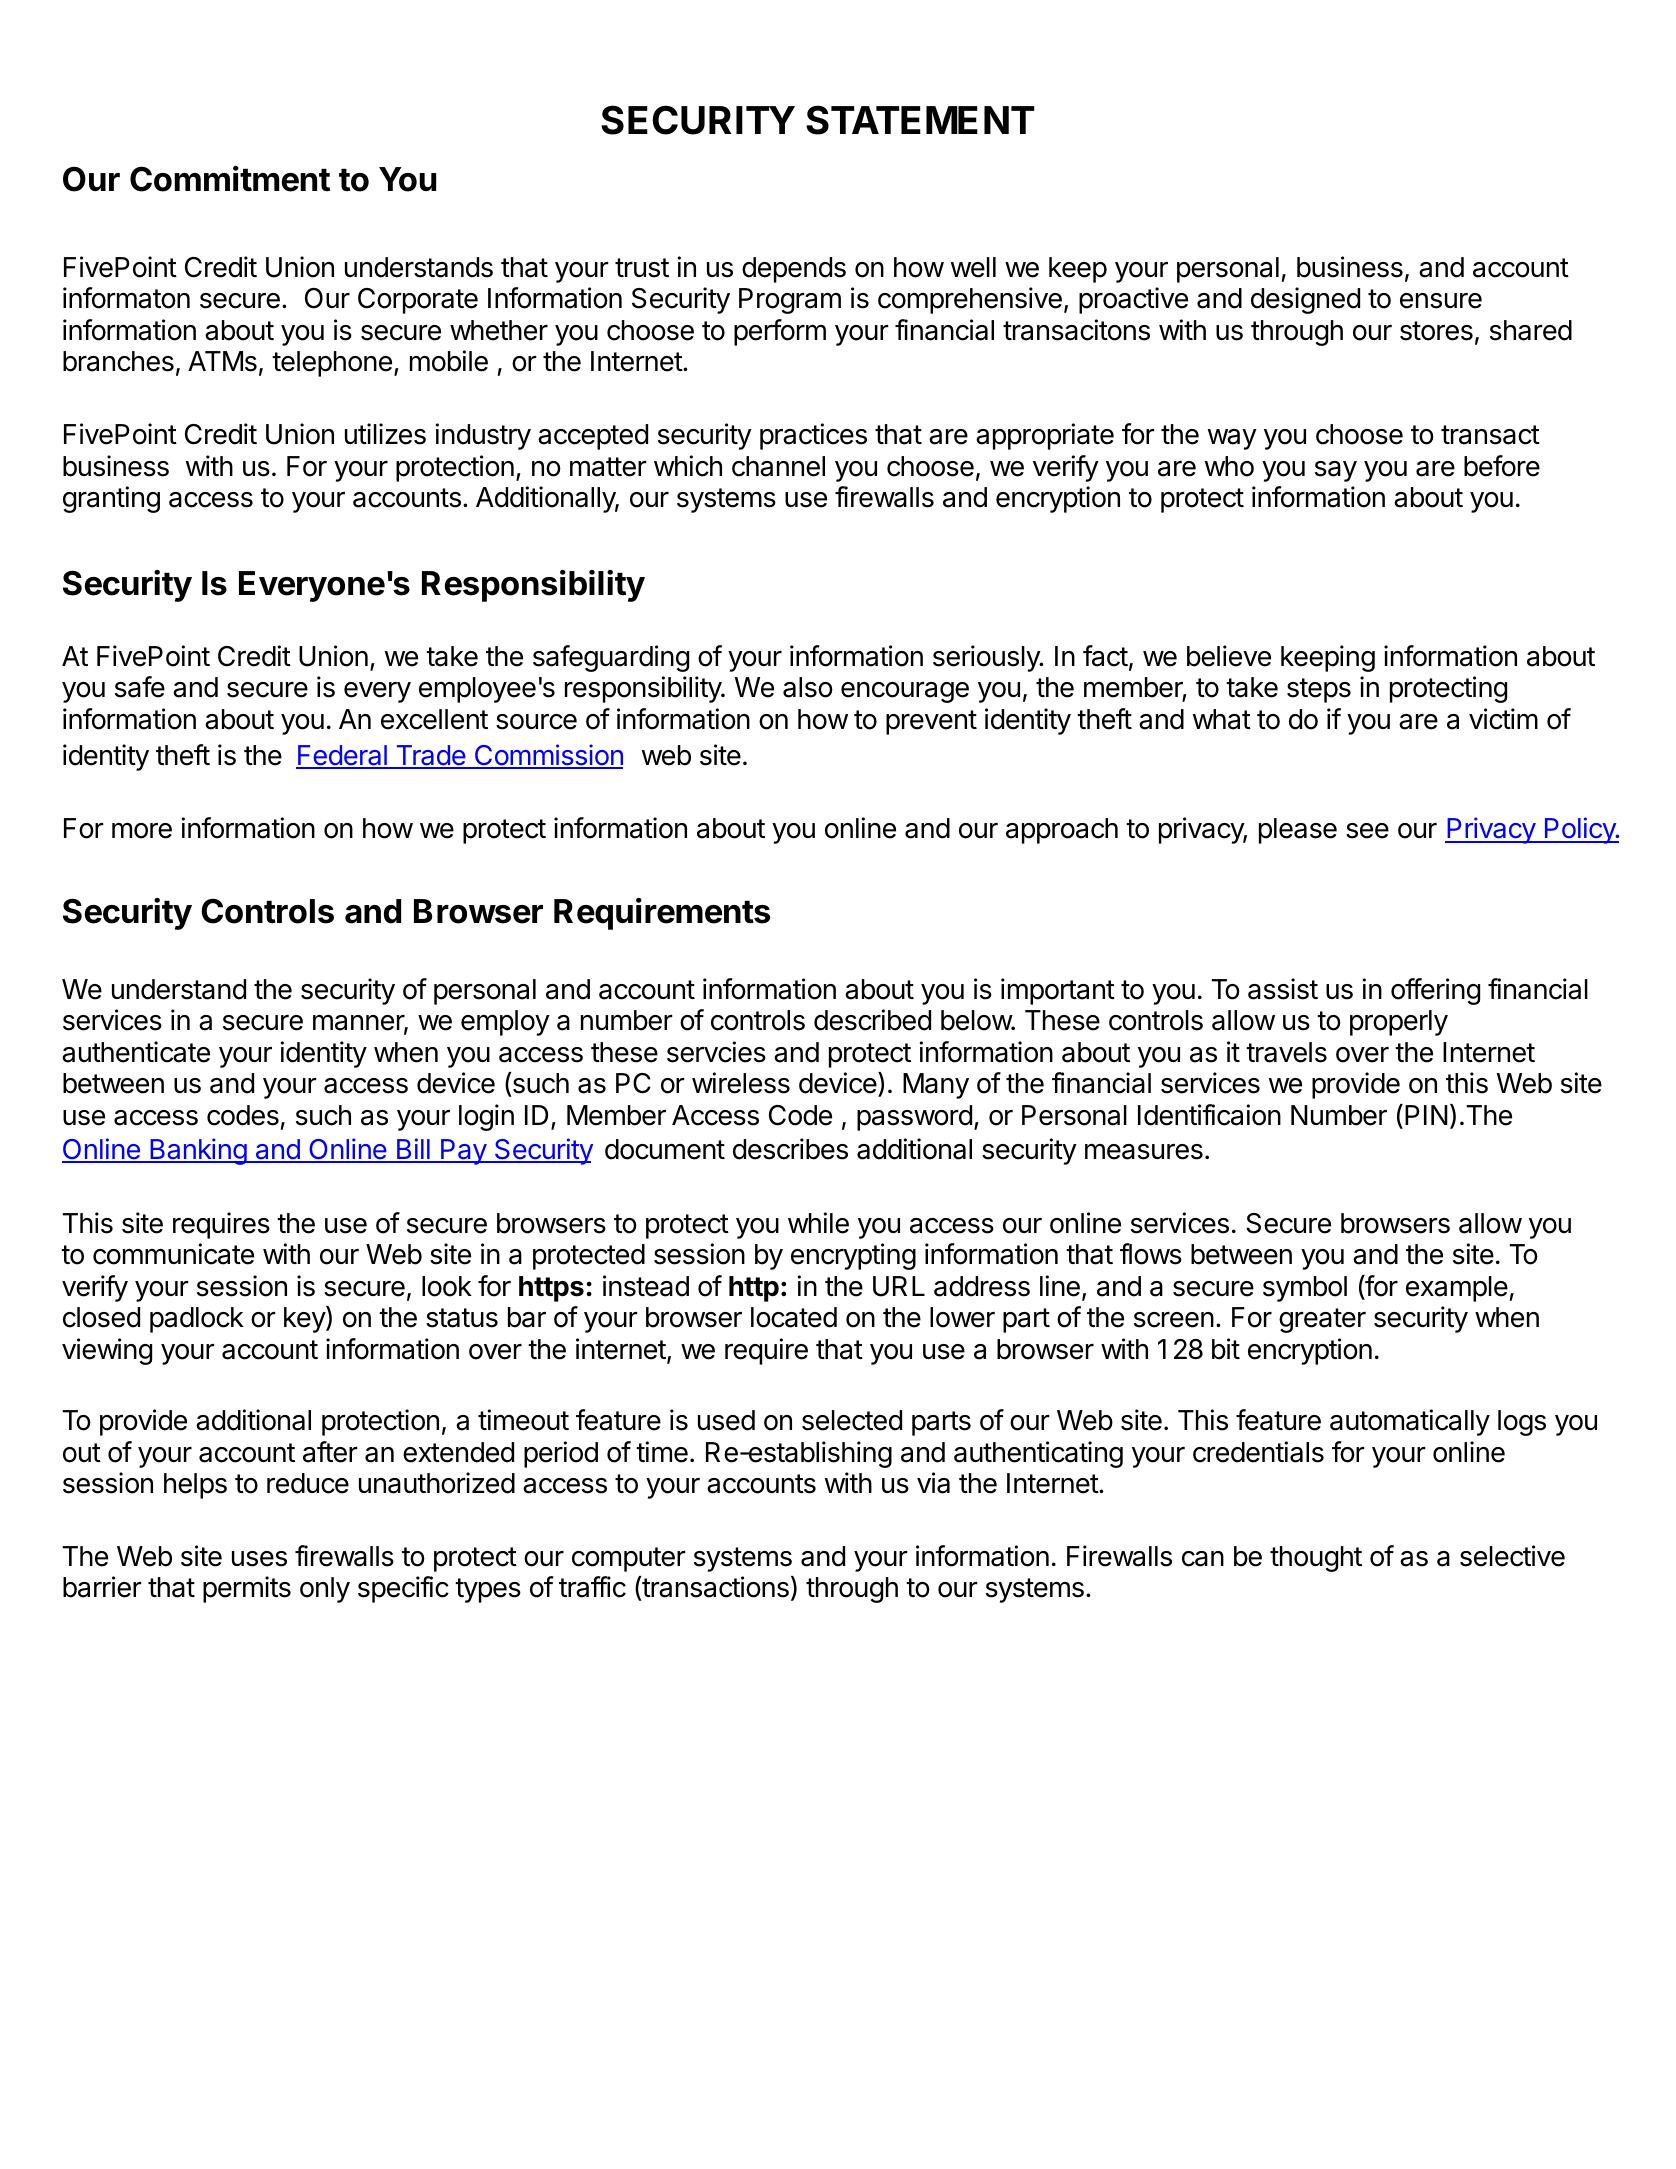 Image resolution: width=1676 pixels, height=2169 pixels. I want to click on while, so click(818, 1223).
